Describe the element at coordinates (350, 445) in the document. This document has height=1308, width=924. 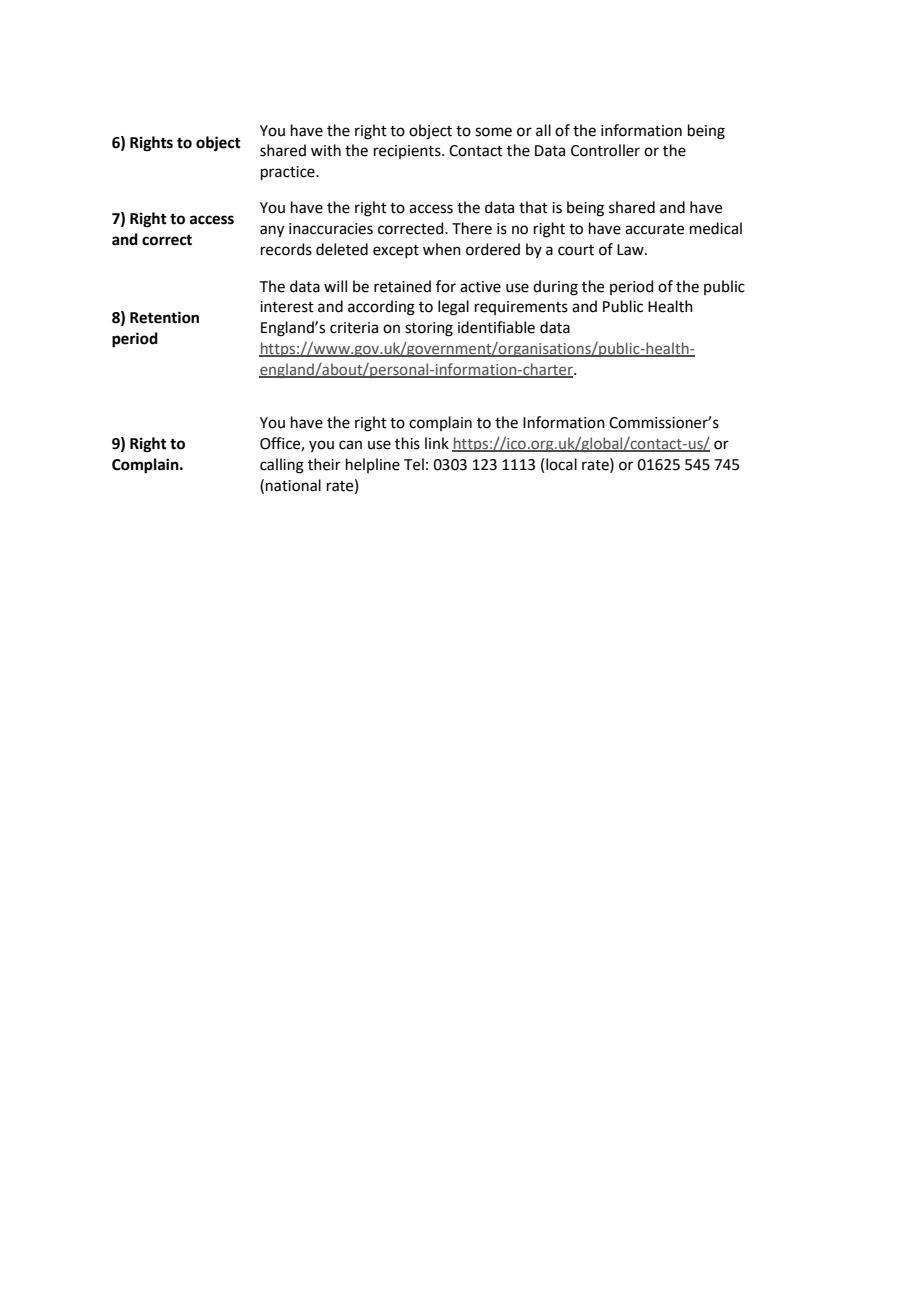
I see `can` at that location.
